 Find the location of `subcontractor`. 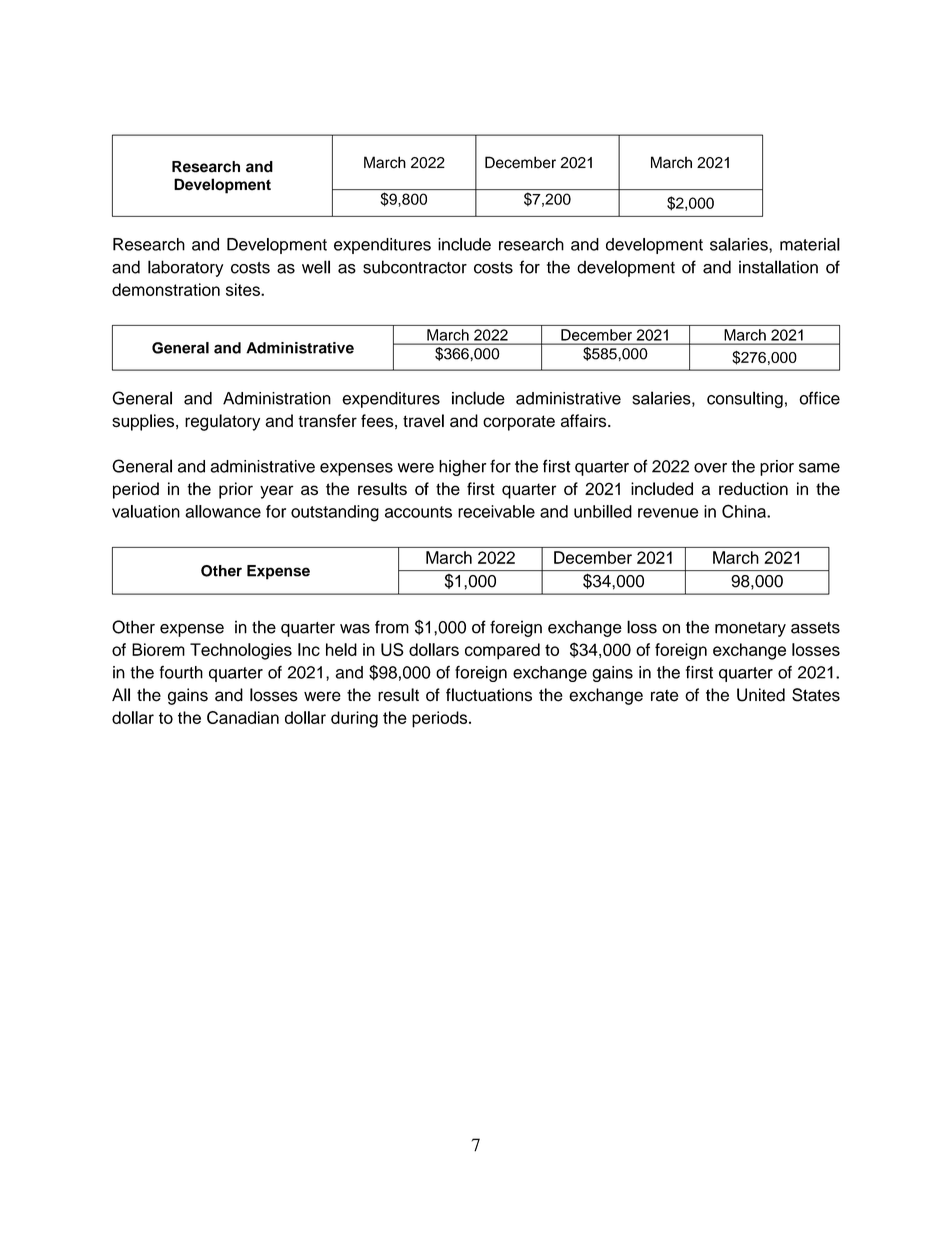

subcontractor is located at coordinates (415, 267).
